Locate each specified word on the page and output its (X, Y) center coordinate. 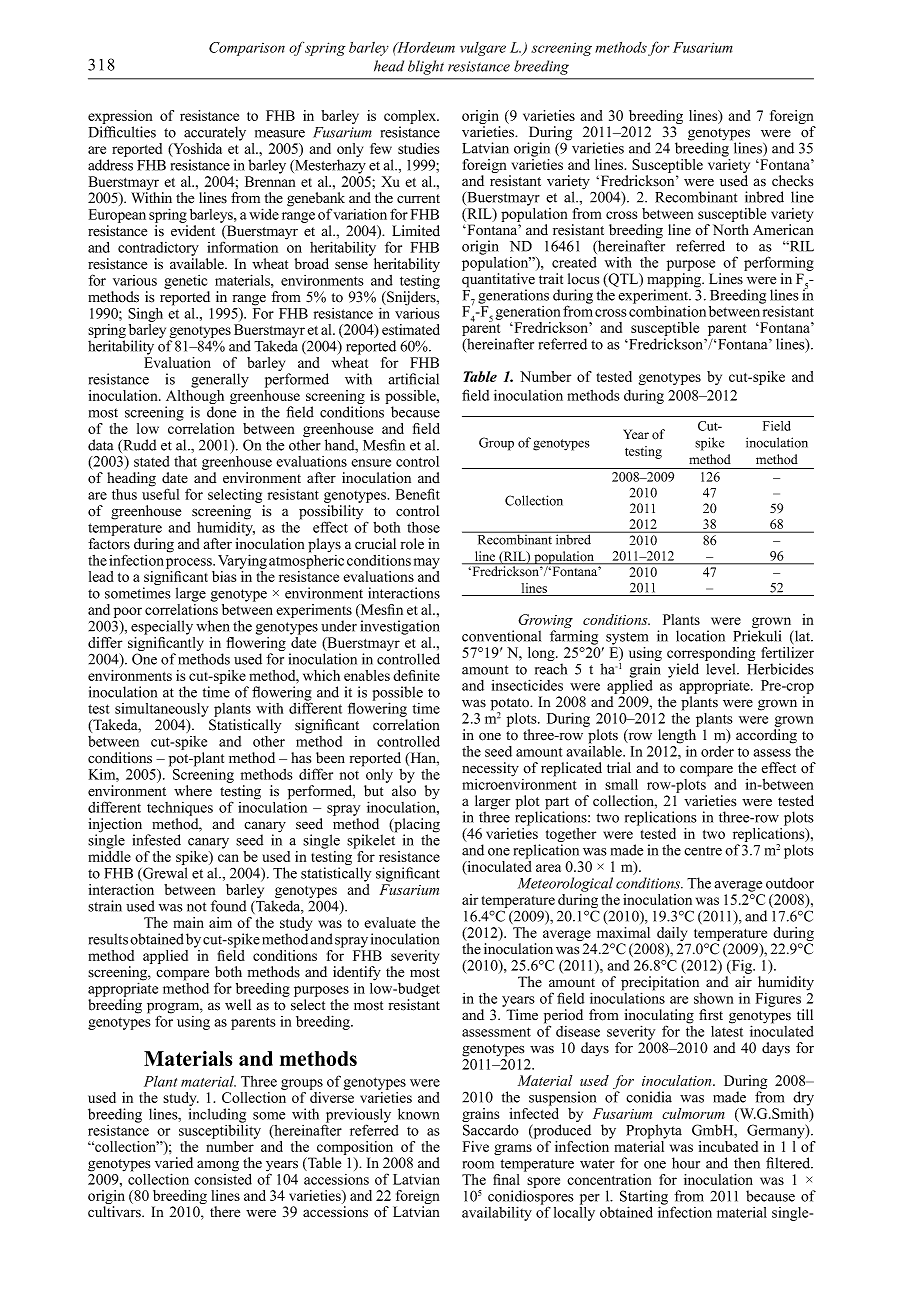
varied (174, 1163)
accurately (215, 133)
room (478, 1165)
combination (667, 310)
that (185, 461)
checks (792, 181)
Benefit (418, 494)
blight (426, 67)
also (404, 791)
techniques (180, 809)
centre (703, 851)
